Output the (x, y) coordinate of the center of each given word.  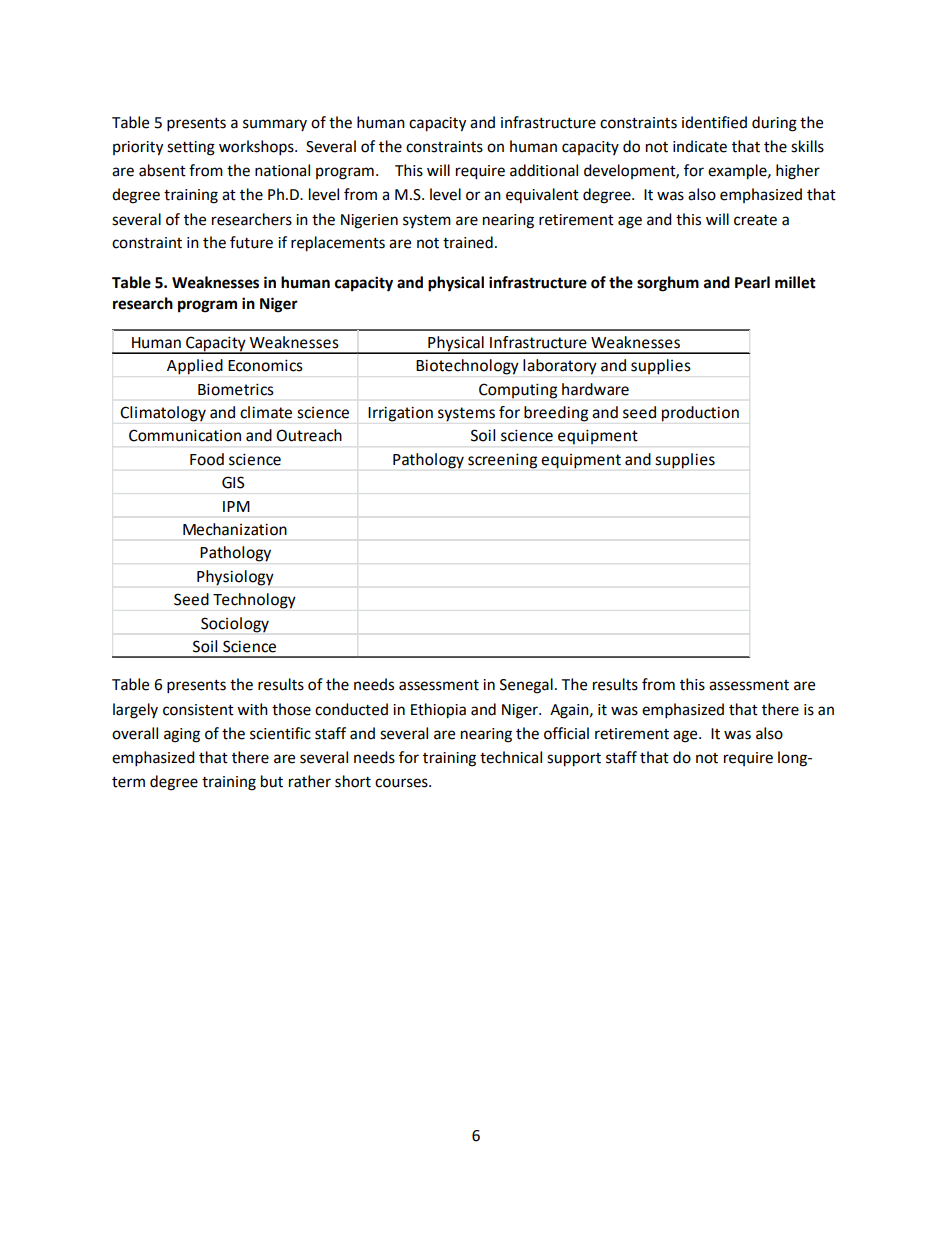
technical (511, 757)
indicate (700, 146)
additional (544, 170)
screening (502, 461)
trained (468, 242)
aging (182, 735)
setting (191, 148)
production (700, 414)
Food (207, 459)
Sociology (235, 625)
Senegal (526, 686)
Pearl (752, 282)
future (251, 242)
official (566, 733)
